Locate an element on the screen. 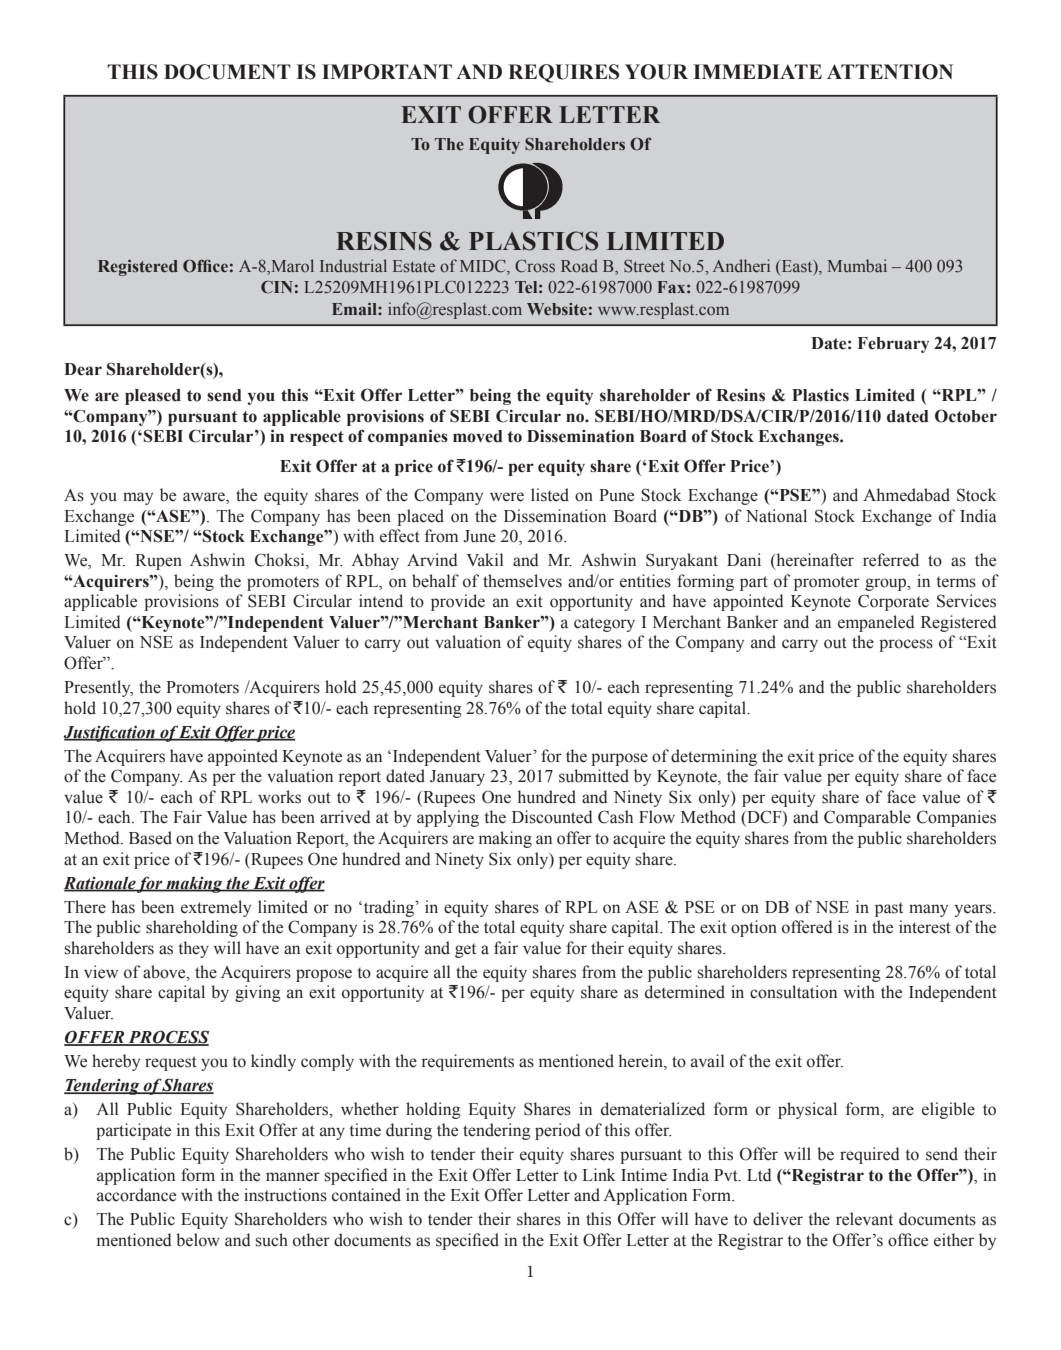 The image size is (1061, 1350). June is located at coordinates (479, 536).
